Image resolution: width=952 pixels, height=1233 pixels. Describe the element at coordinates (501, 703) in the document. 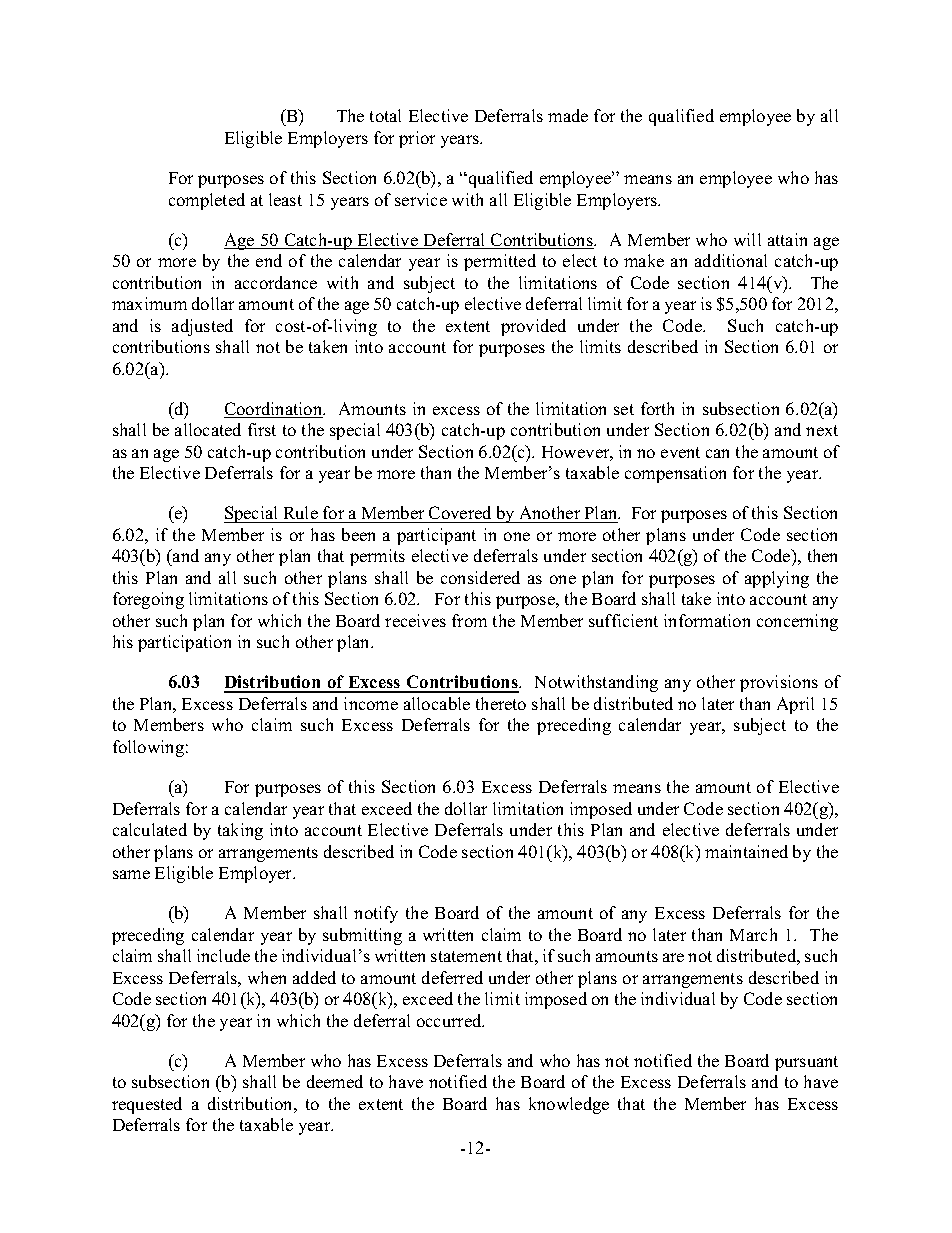

I see `thereto` at that location.
